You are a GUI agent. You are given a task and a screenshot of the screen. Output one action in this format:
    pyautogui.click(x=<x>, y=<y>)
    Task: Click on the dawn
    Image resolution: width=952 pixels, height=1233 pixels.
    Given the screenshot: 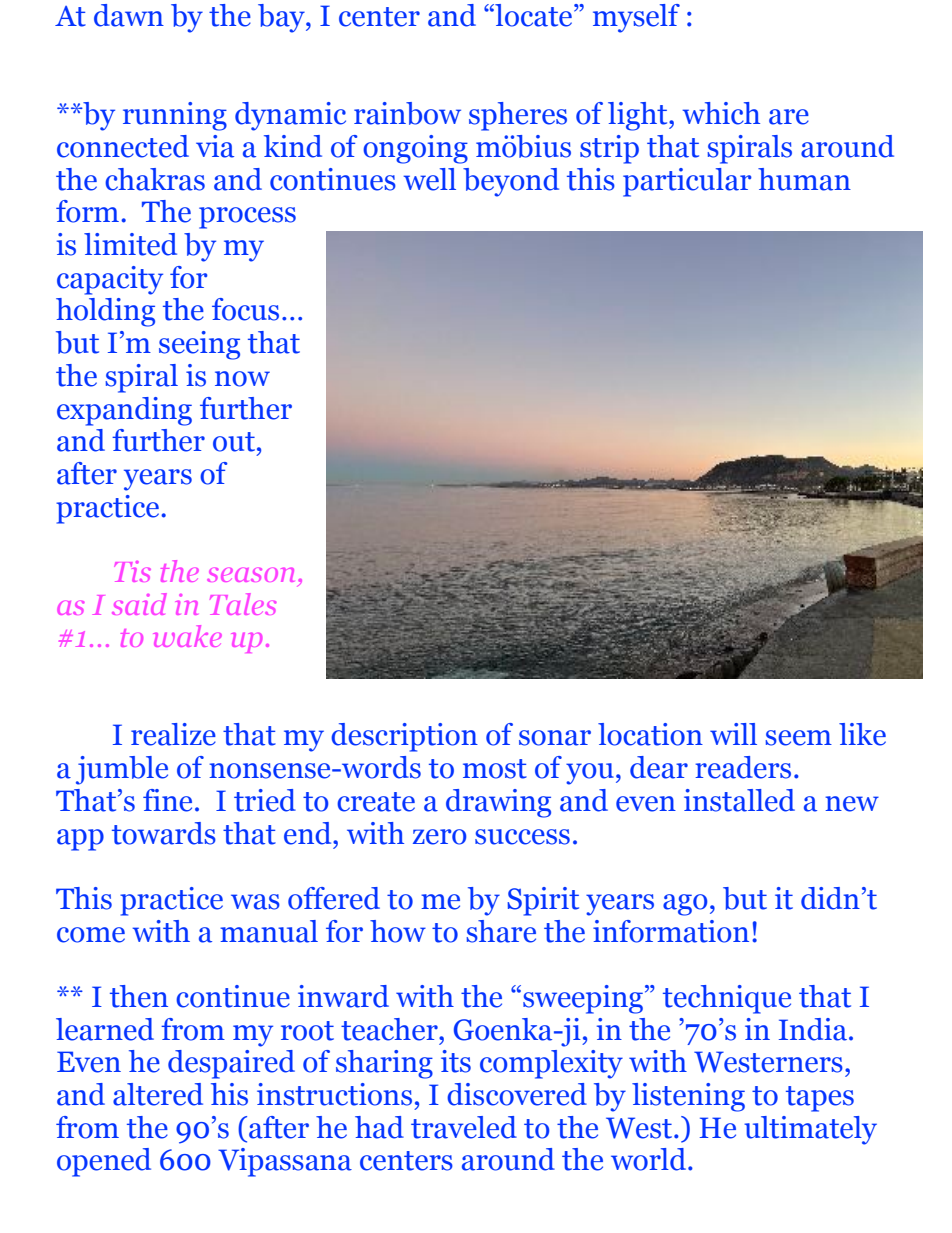 What is the action you would take?
    pyautogui.click(x=129, y=15)
